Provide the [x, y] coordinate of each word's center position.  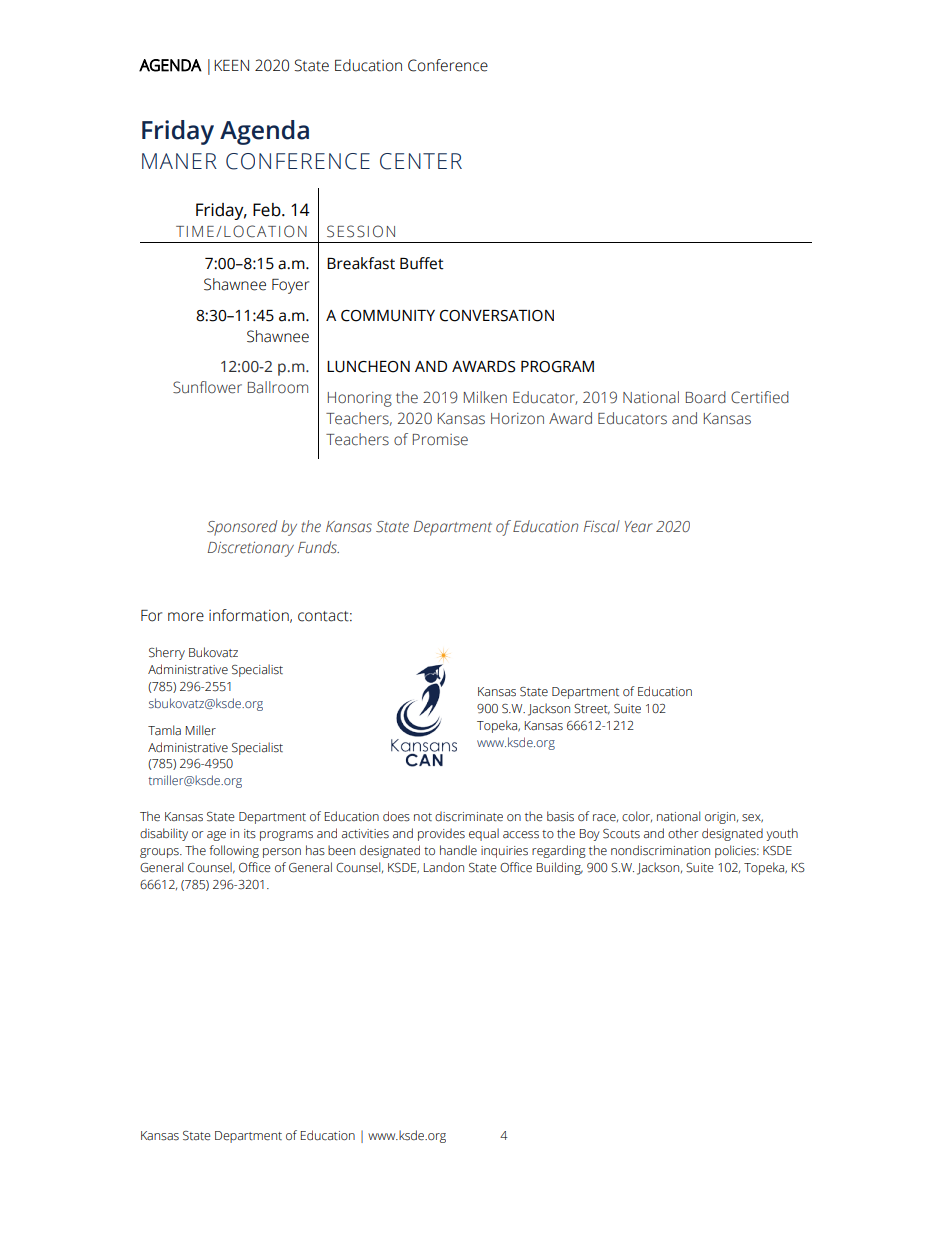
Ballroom [278, 387]
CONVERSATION [497, 316]
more [186, 617]
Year [639, 526]
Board [706, 397]
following [234, 851]
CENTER [421, 161]
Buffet [422, 263]
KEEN [231, 65]
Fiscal [602, 526]
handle [458, 850]
